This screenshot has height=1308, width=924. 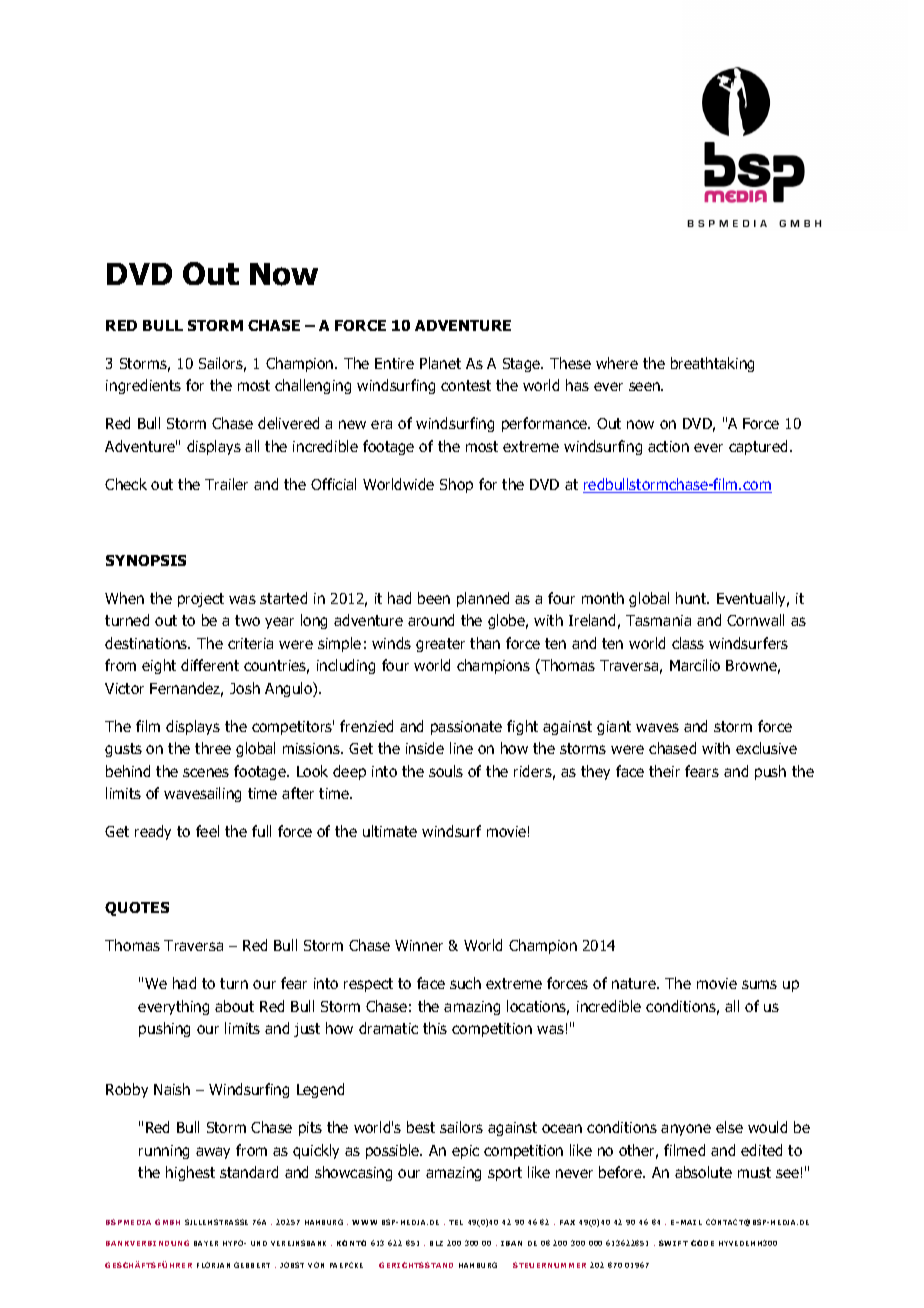 I want to click on ingredients, so click(x=143, y=386).
